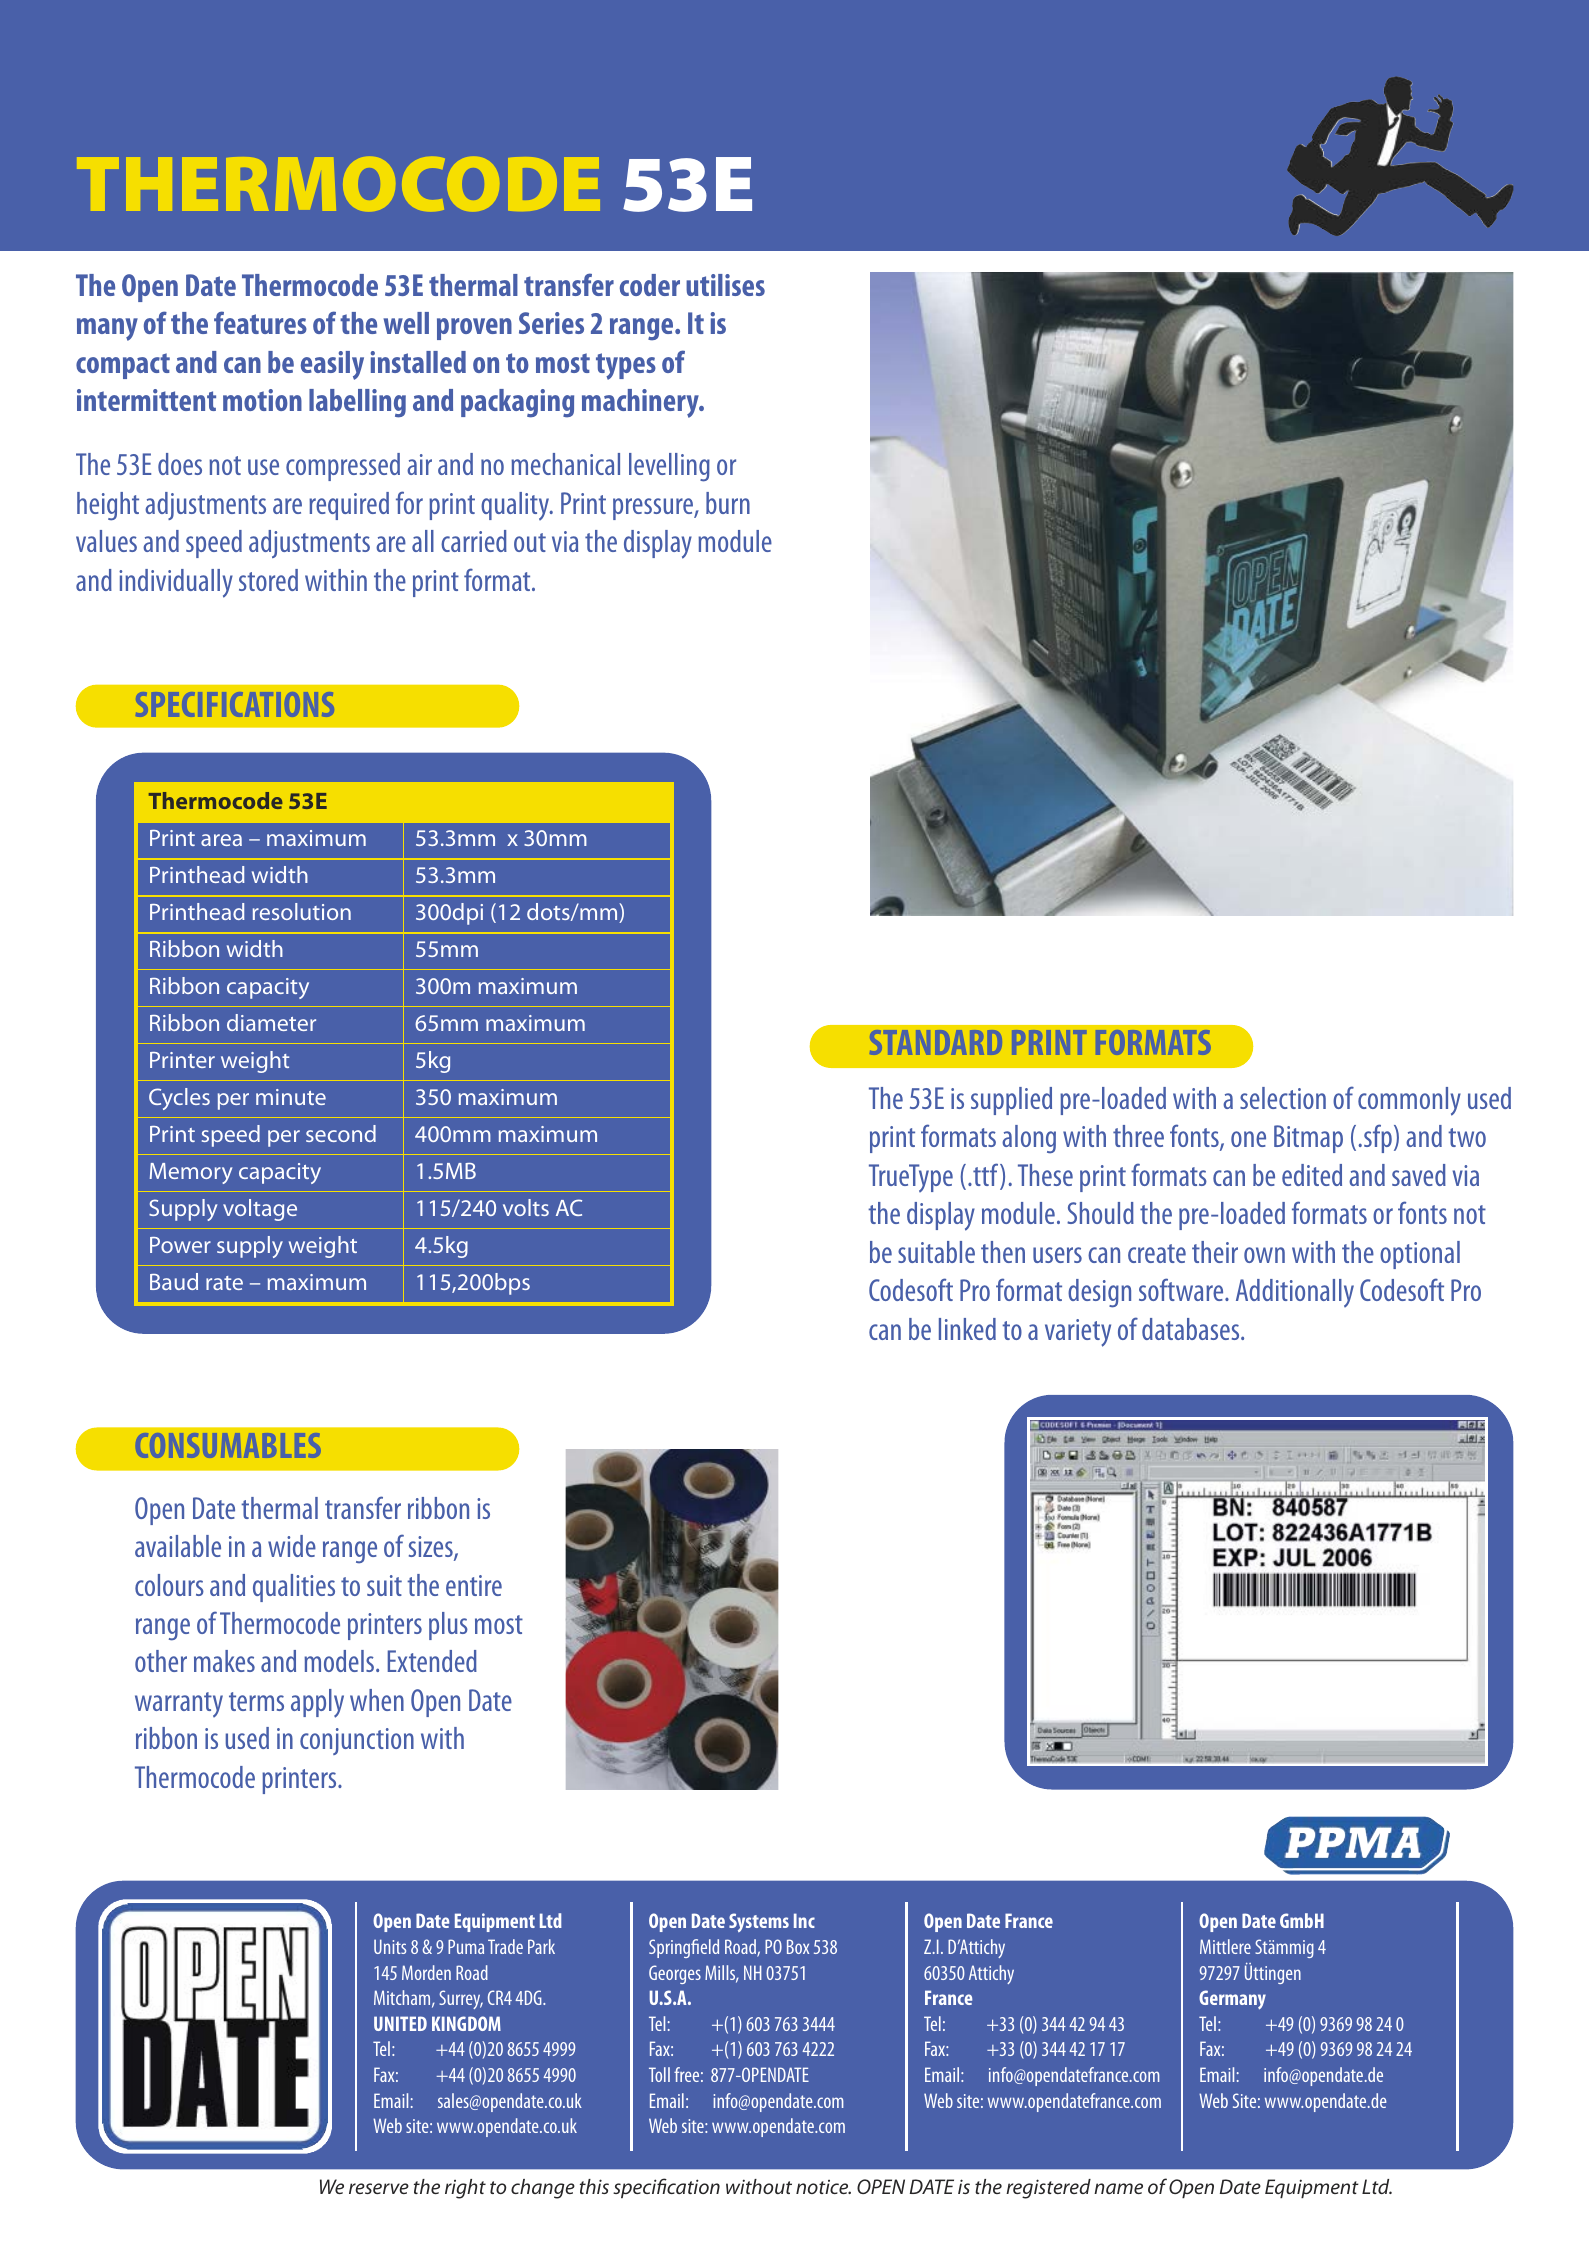 The image size is (1589, 2247). Describe the element at coordinates (1283, 1098) in the screenshot. I see `selection` at that location.
